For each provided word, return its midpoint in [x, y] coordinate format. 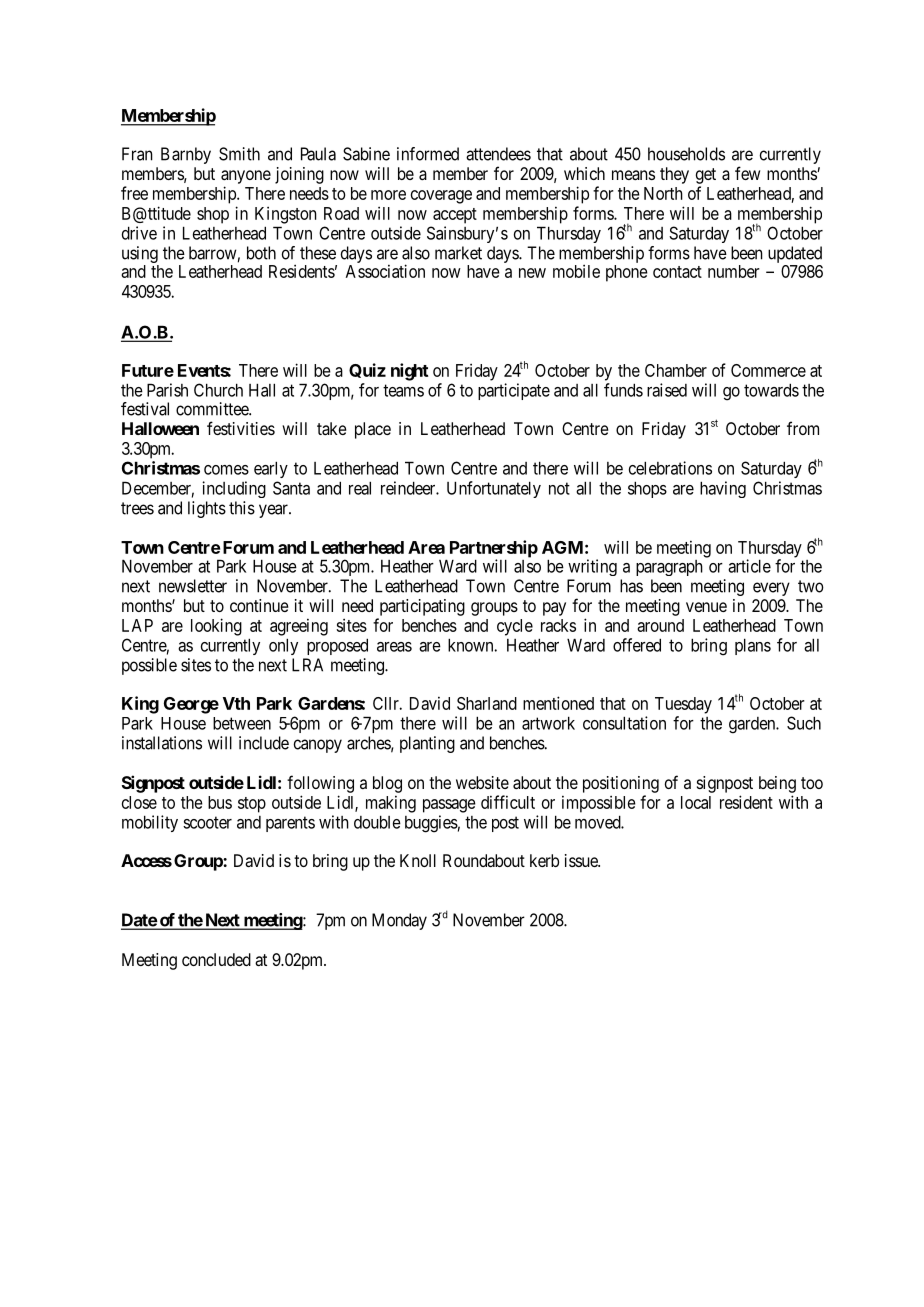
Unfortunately [494, 489]
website [482, 782]
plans [753, 646]
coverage [441, 197]
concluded [216, 959]
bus [220, 802]
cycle [515, 627]
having [723, 489]
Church [218, 390]
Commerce [768, 370]
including [234, 489]
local [696, 802]
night [409, 372]
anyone [246, 177]
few [747, 173]
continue [259, 605]
